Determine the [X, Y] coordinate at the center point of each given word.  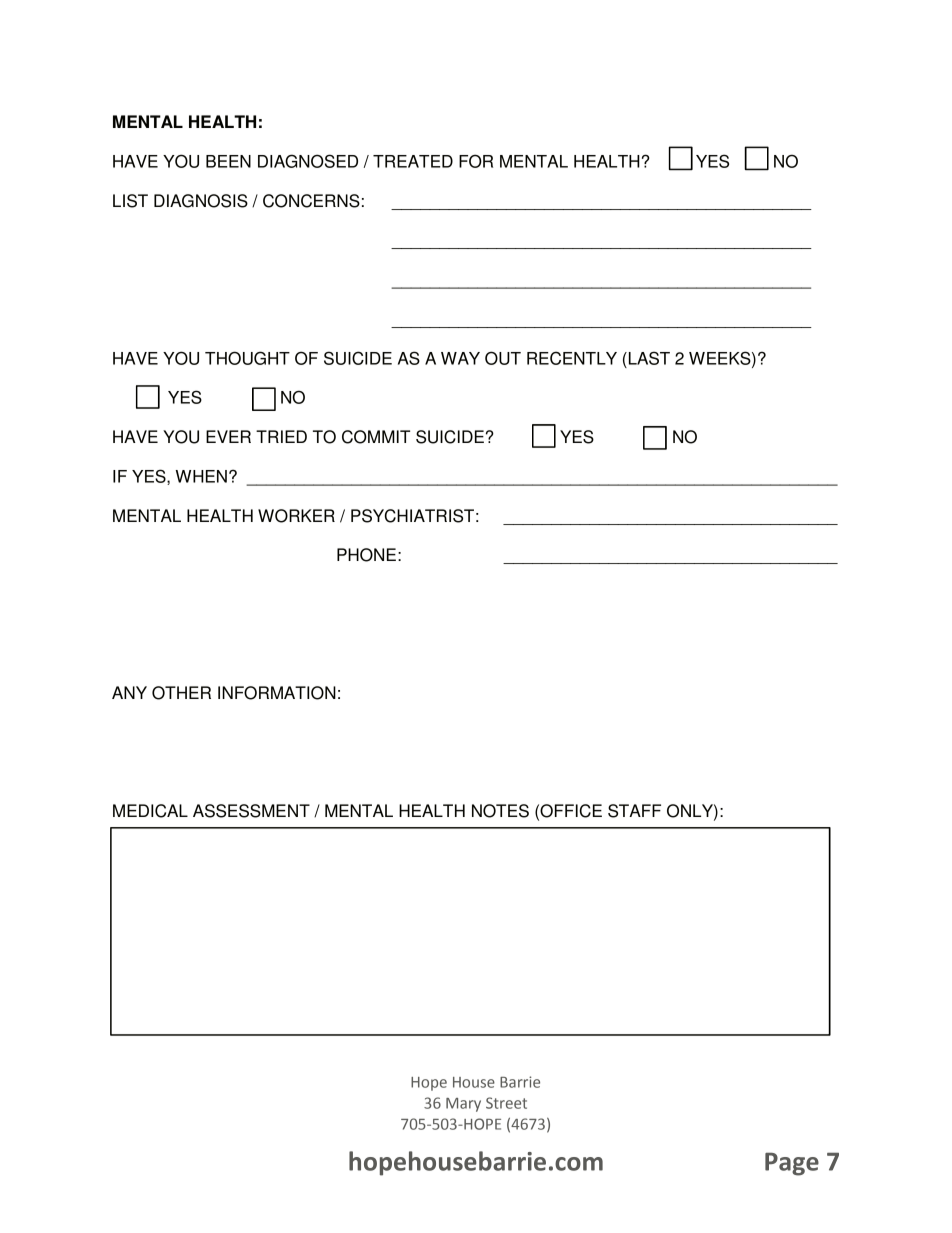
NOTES [500, 811]
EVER [228, 436]
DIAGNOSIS [201, 201]
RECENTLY [572, 358]
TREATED [413, 161]
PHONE [366, 555]
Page [792, 1164]
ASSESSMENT [251, 811]
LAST [648, 358]
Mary [463, 1105]
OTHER [181, 693]
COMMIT [376, 437]
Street [506, 1103]
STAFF [634, 811]
